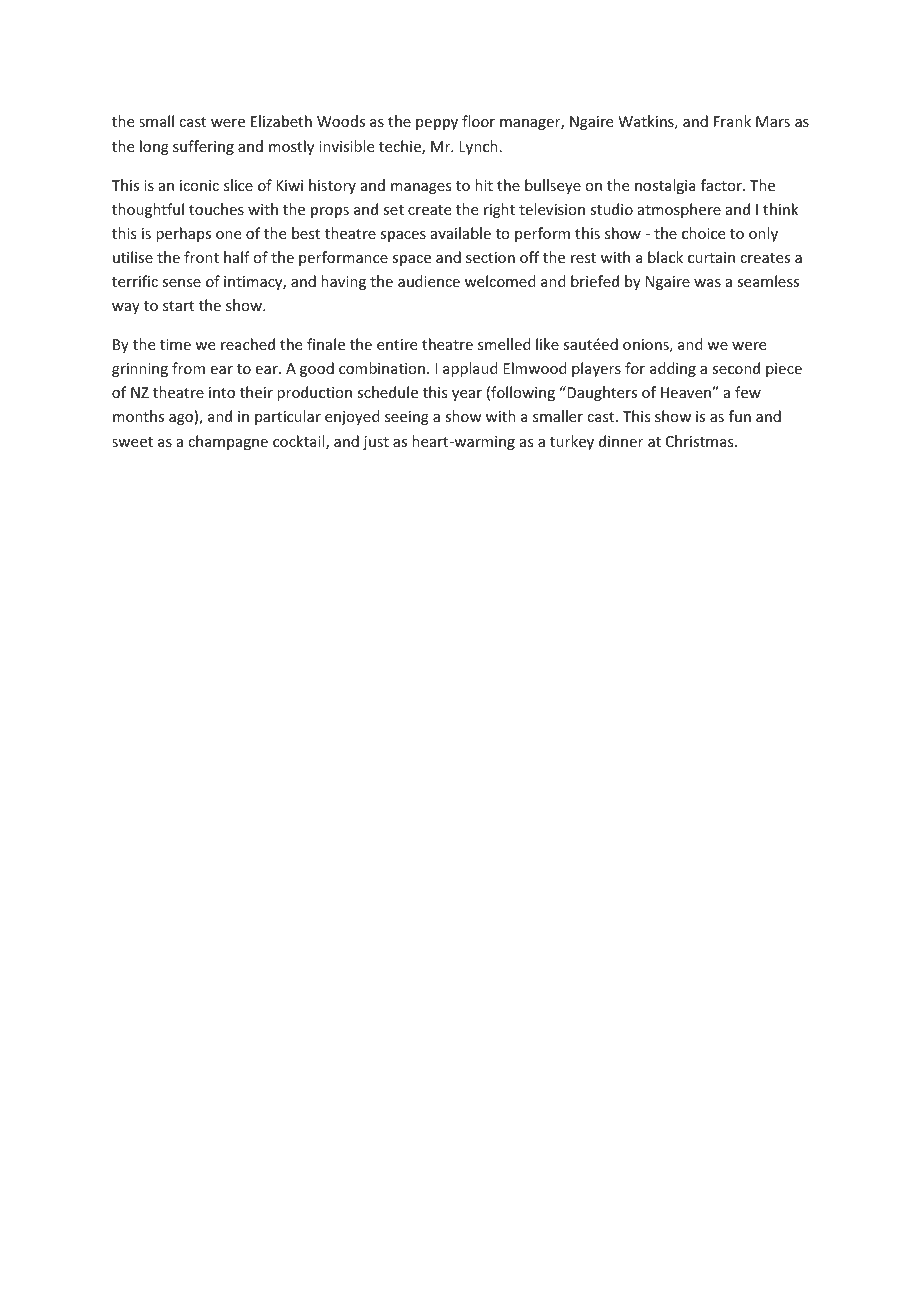  Describe the element at coordinates (178, 306) in the image. I see `start` at that location.
